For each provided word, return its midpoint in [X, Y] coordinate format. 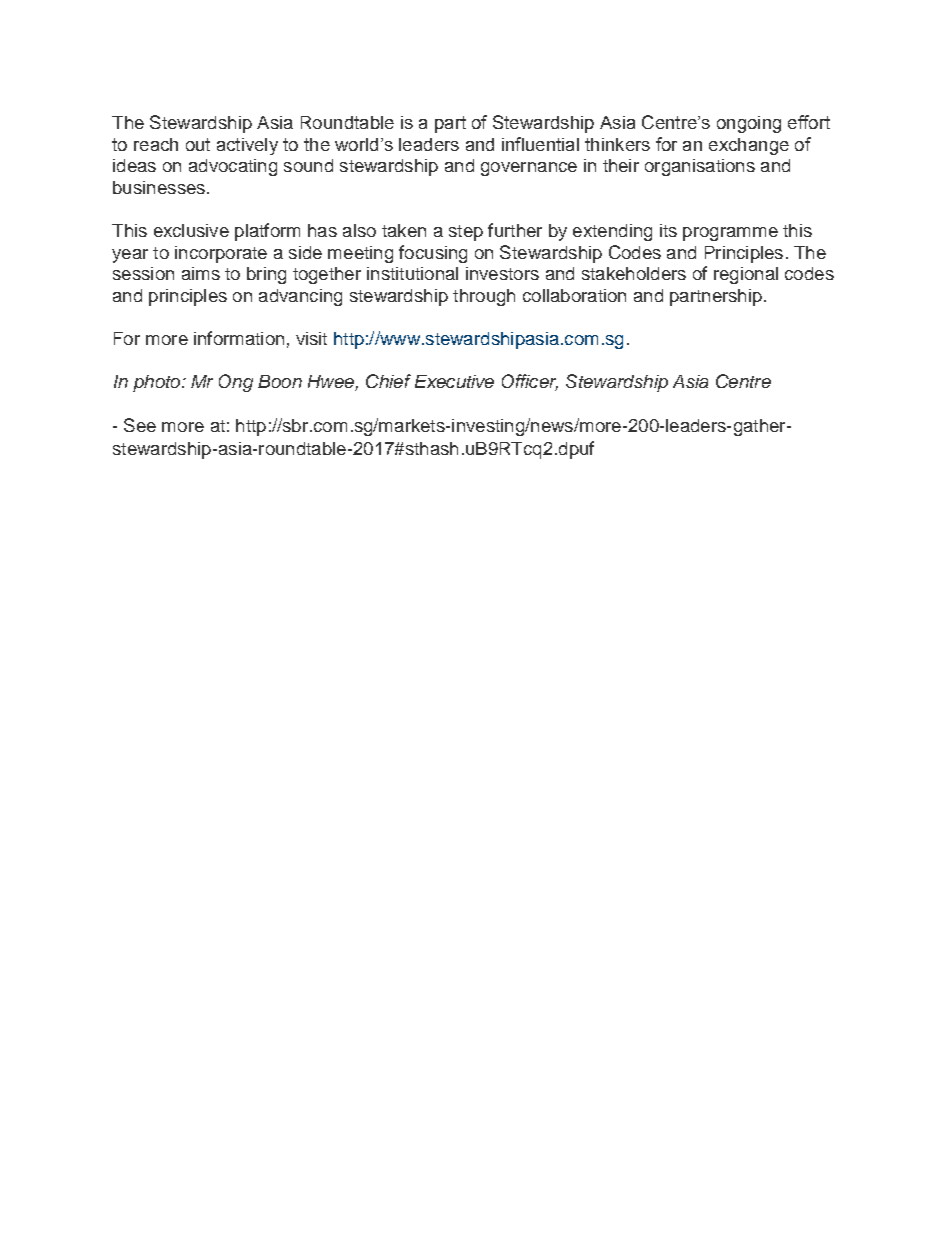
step [466, 233]
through [484, 297]
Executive [454, 381]
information [239, 338]
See [140, 425]
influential [540, 144]
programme [730, 234]
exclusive [191, 230]
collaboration [574, 295]
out [198, 144]
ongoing [749, 124]
